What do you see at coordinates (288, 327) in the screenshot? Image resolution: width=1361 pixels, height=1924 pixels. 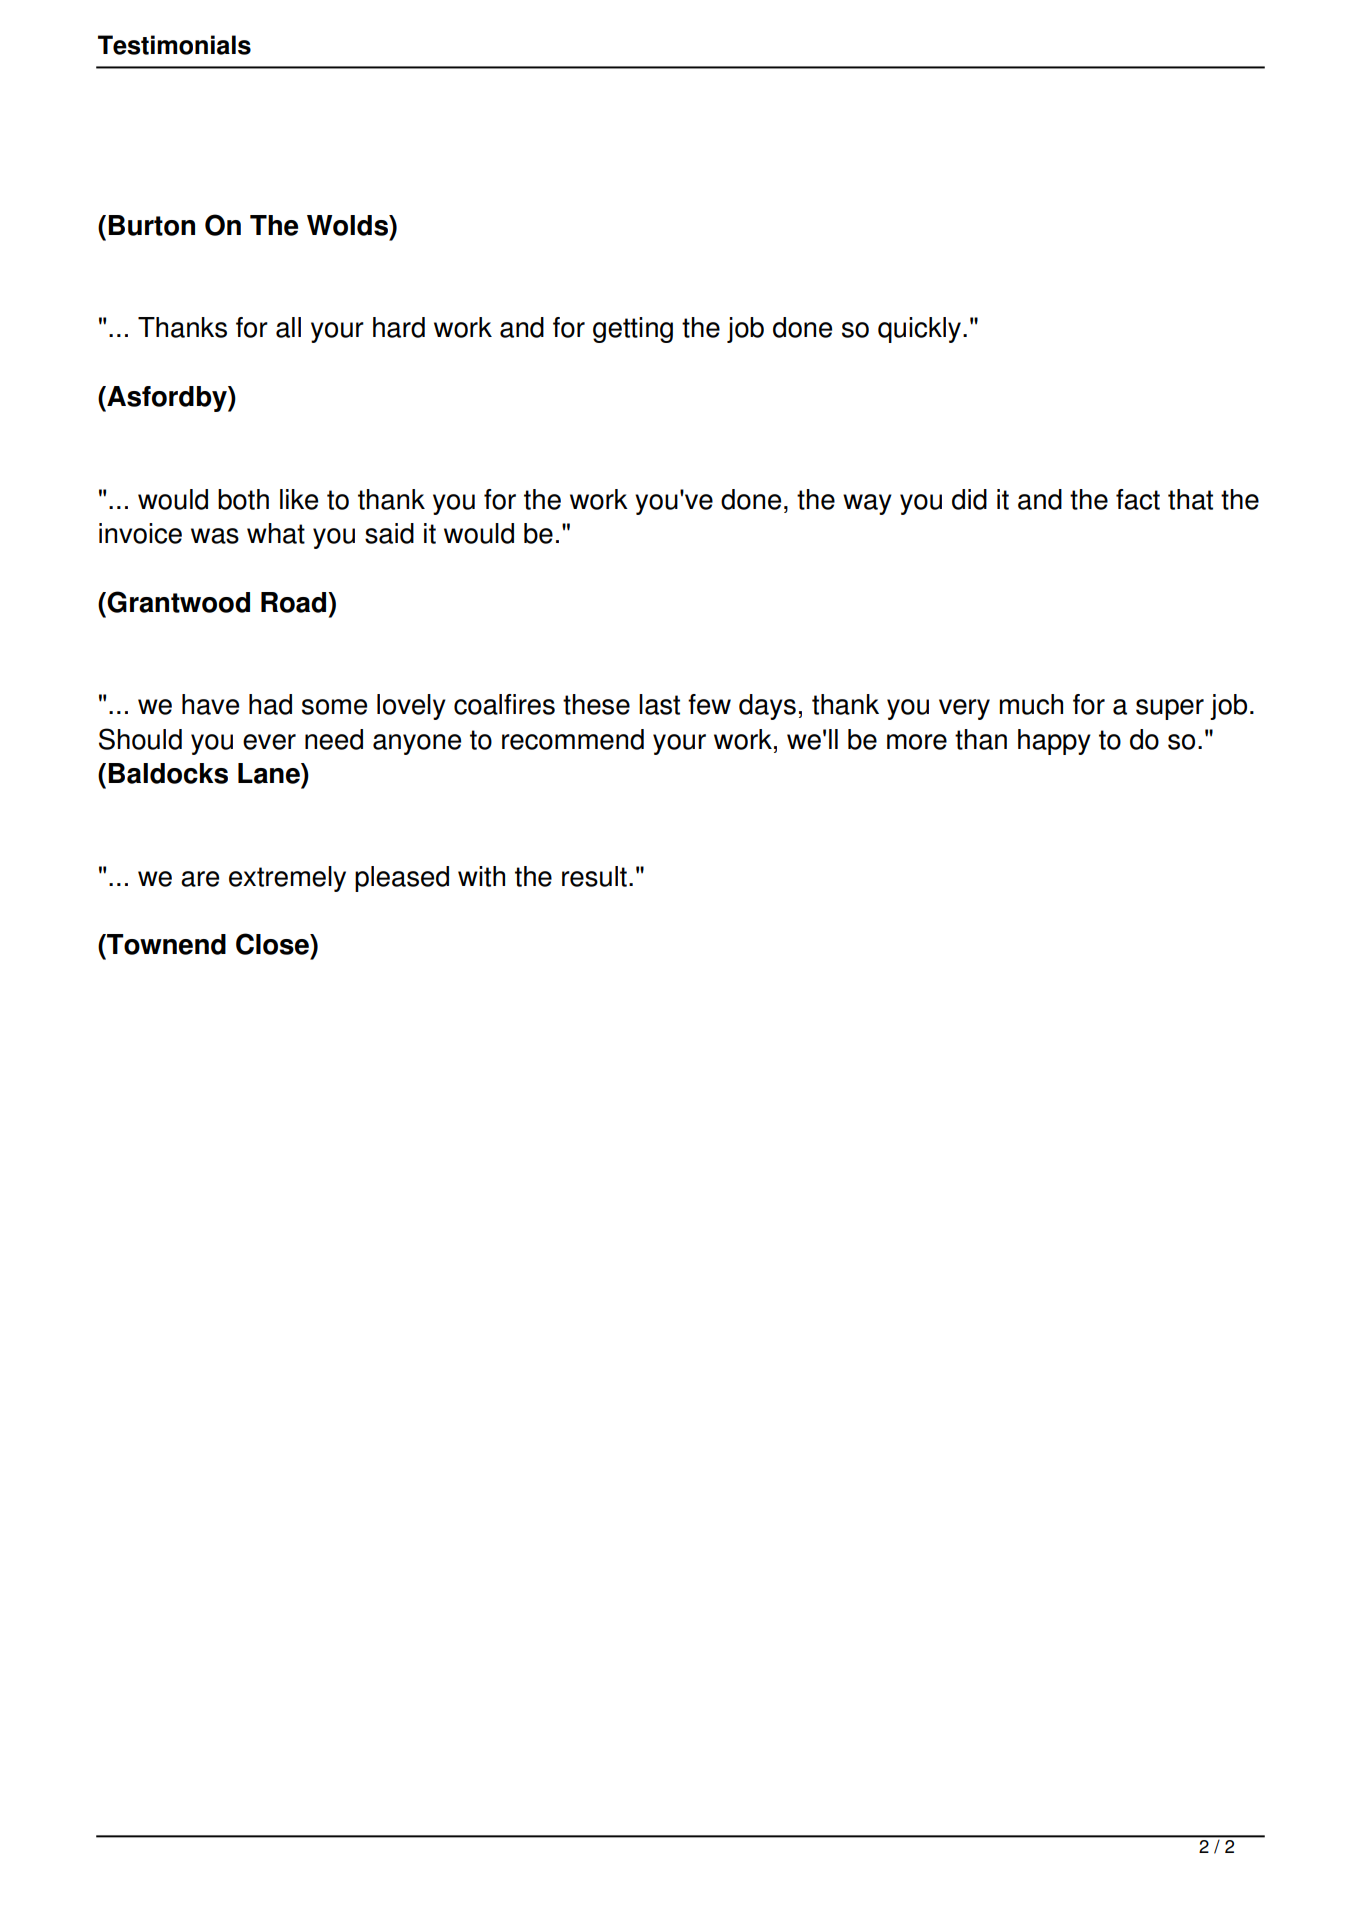 I see `all` at bounding box center [288, 327].
